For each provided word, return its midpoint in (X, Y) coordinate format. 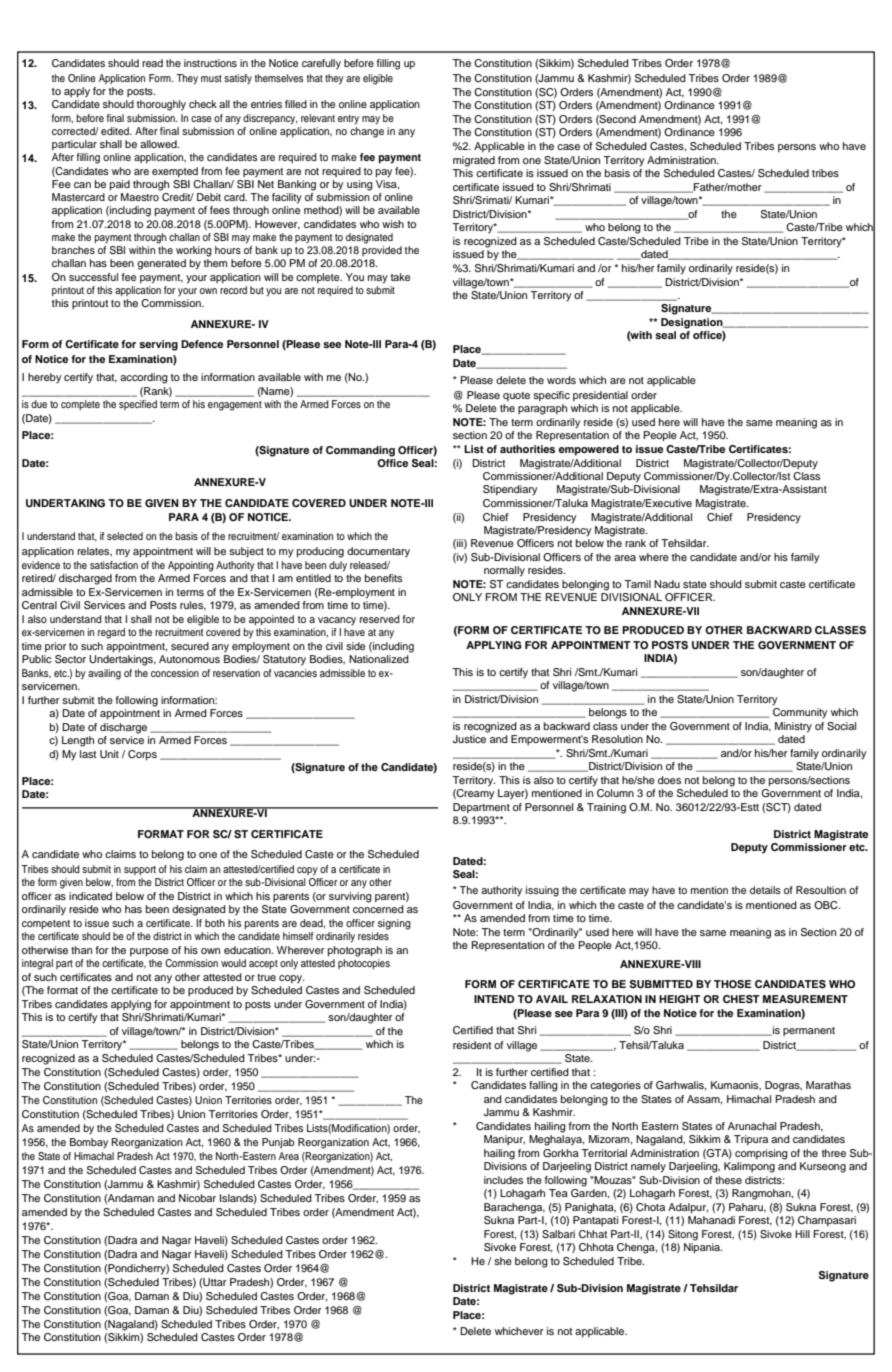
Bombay (89, 1143)
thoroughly (161, 105)
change (367, 132)
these (728, 1180)
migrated (474, 161)
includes (503, 1180)
